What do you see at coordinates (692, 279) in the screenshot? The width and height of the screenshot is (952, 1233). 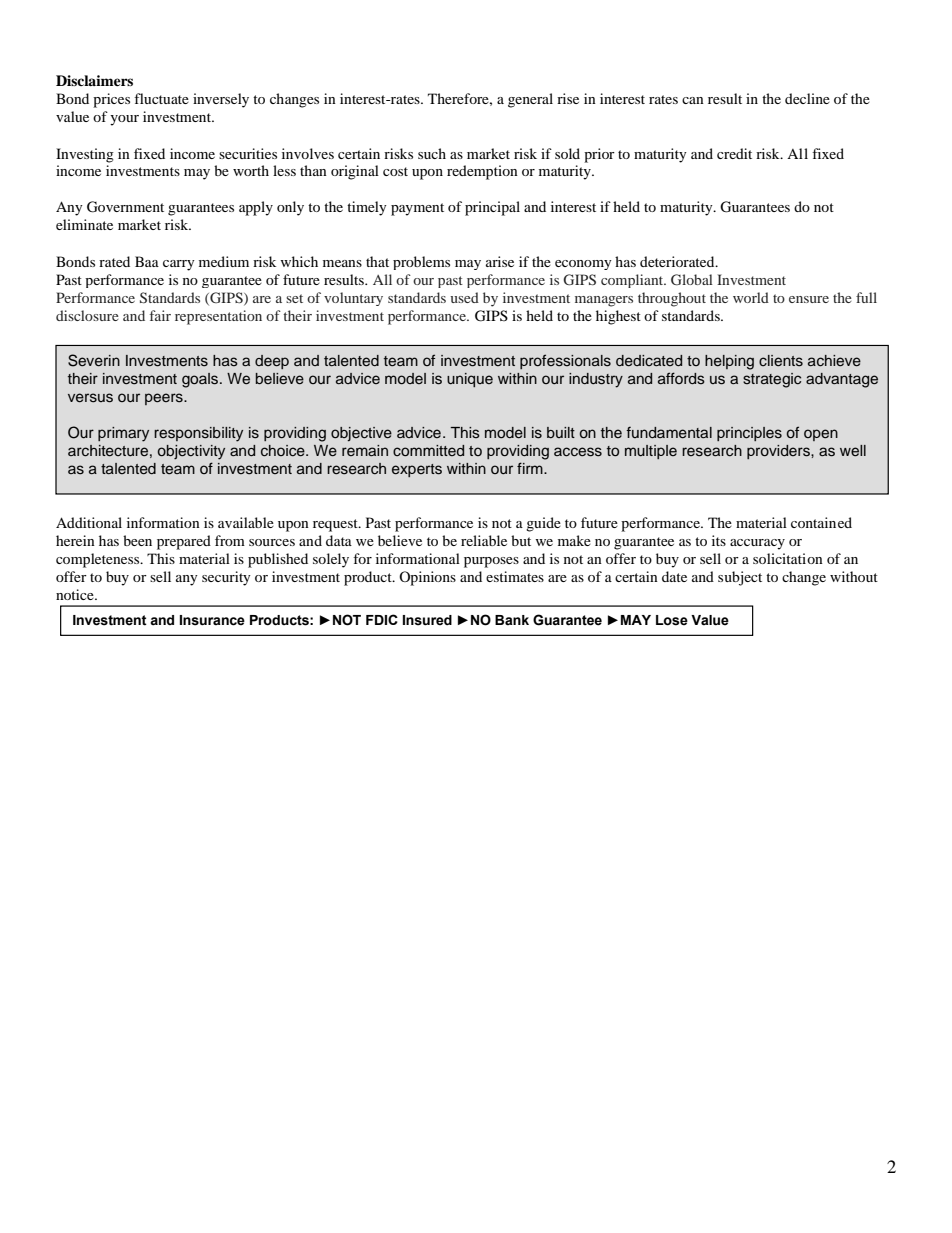 I see `Global` at bounding box center [692, 279].
